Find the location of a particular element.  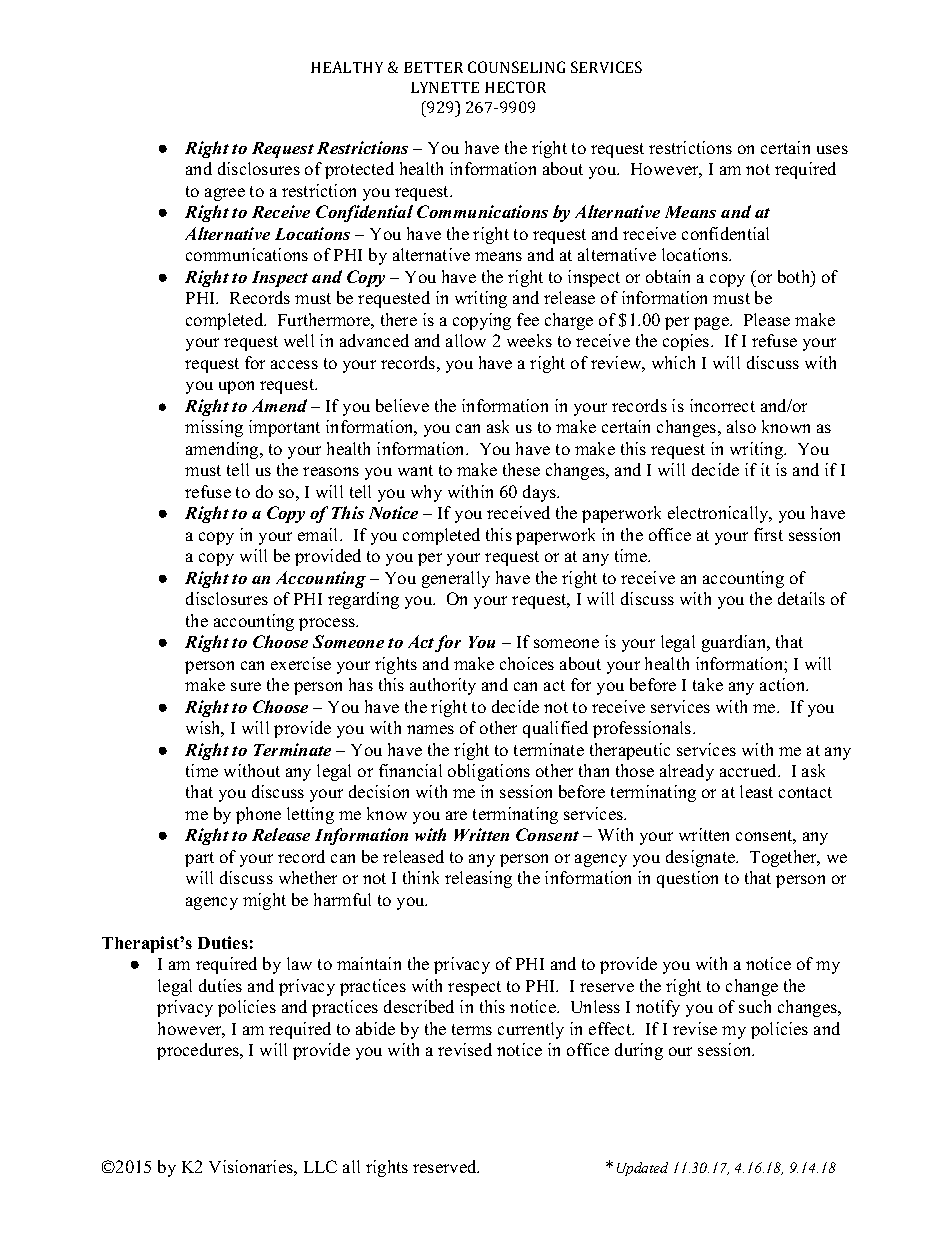

weeks is located at coordinates (529, 340).
